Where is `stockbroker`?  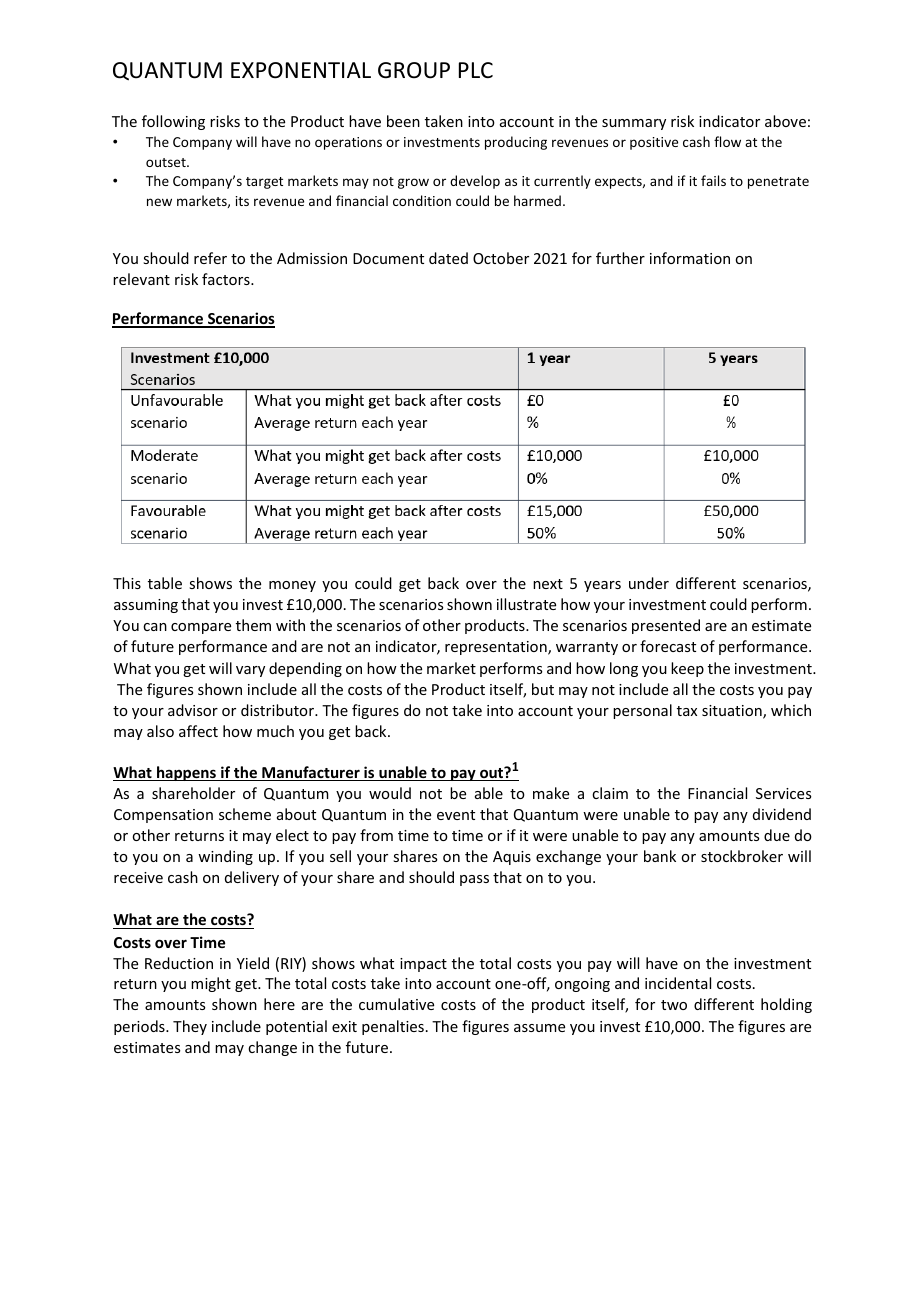
stockbroker is located at coordinates (742, 856).
